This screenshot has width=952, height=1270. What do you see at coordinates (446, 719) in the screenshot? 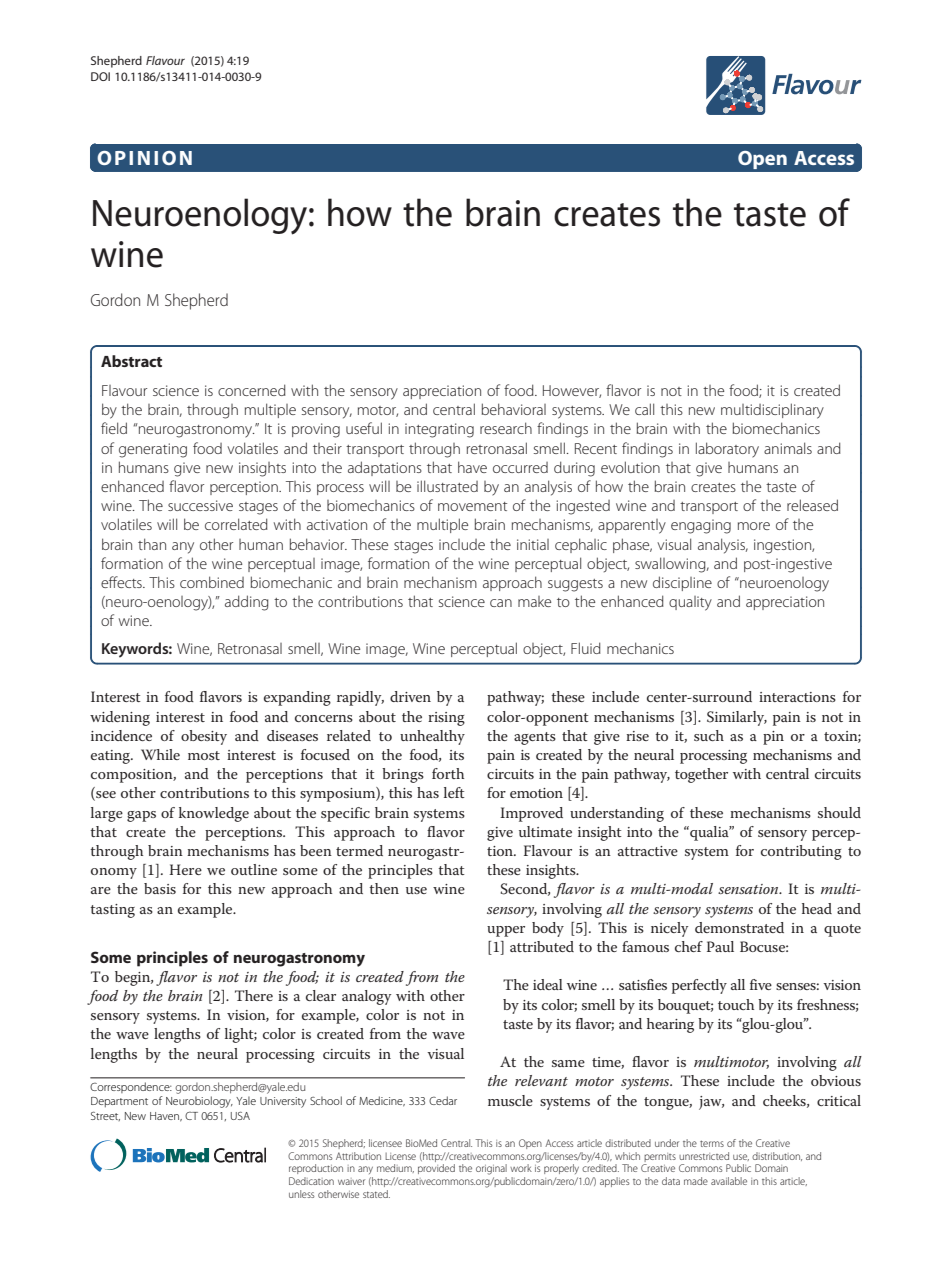
I see `rising` at bounding box center [446, 719].
